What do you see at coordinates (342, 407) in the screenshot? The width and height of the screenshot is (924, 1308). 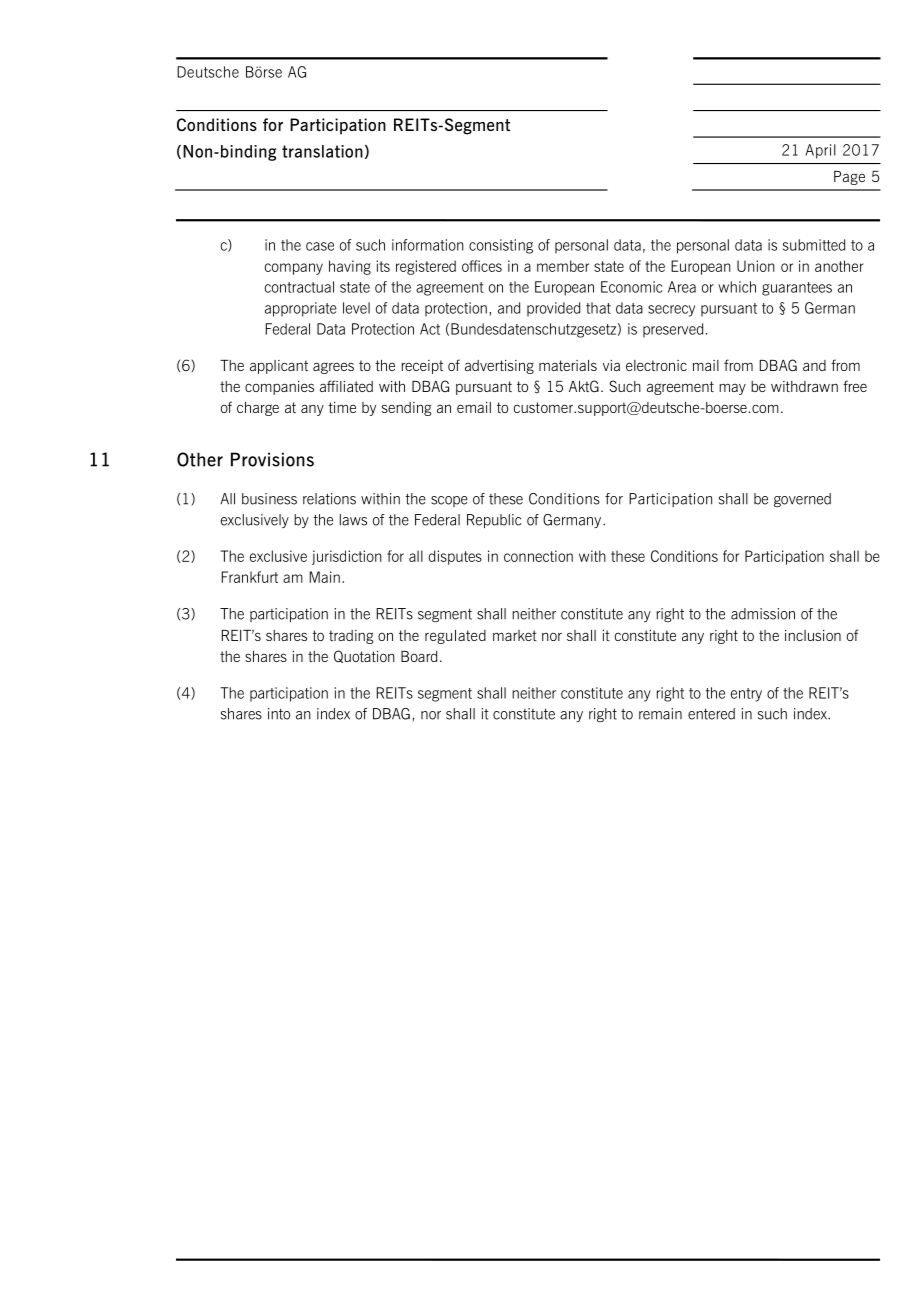 I see `time` at bounding box center [342, 407].
